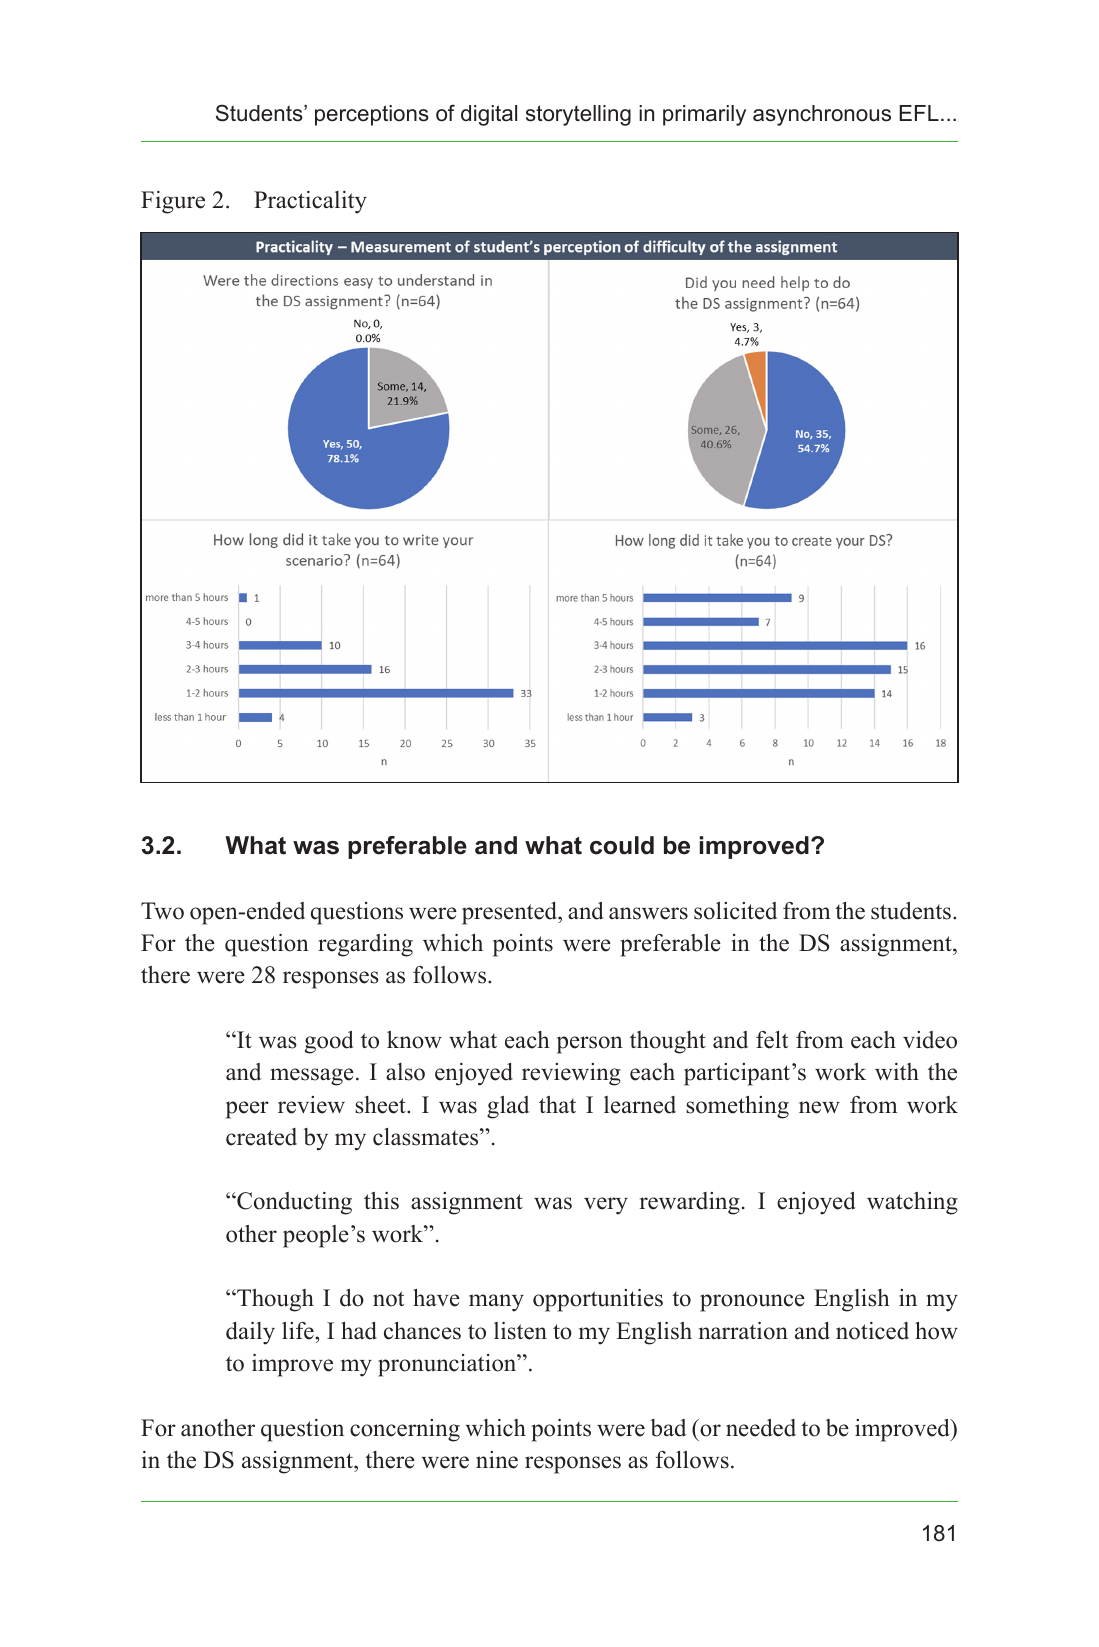 The height and width of the screenshot is (1647, 1099). What do you see at coordinates (250, 1333) in the screenshot?
I see `daily` at bounding box center [250, 1333].
